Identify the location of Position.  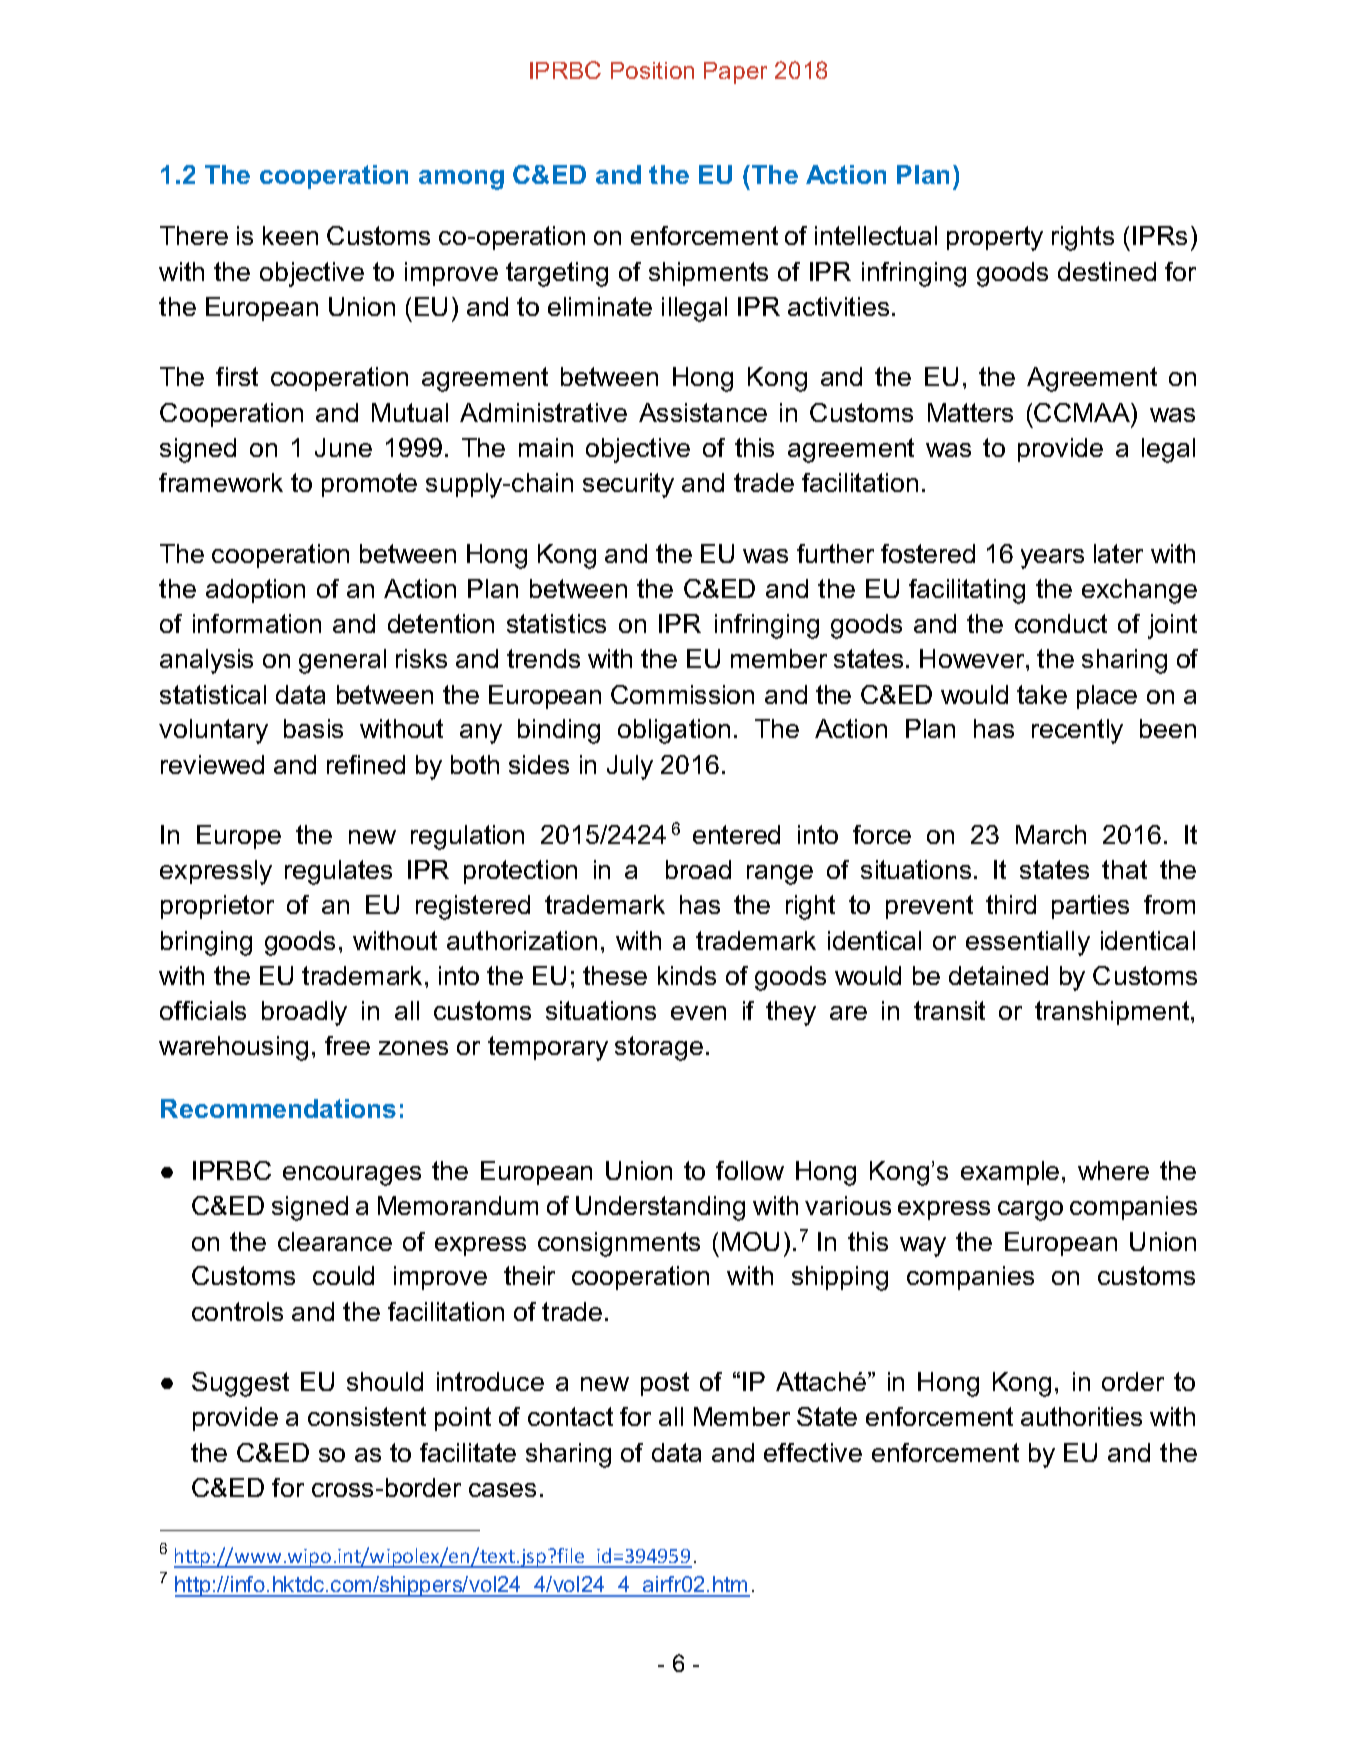
(652, 70).
